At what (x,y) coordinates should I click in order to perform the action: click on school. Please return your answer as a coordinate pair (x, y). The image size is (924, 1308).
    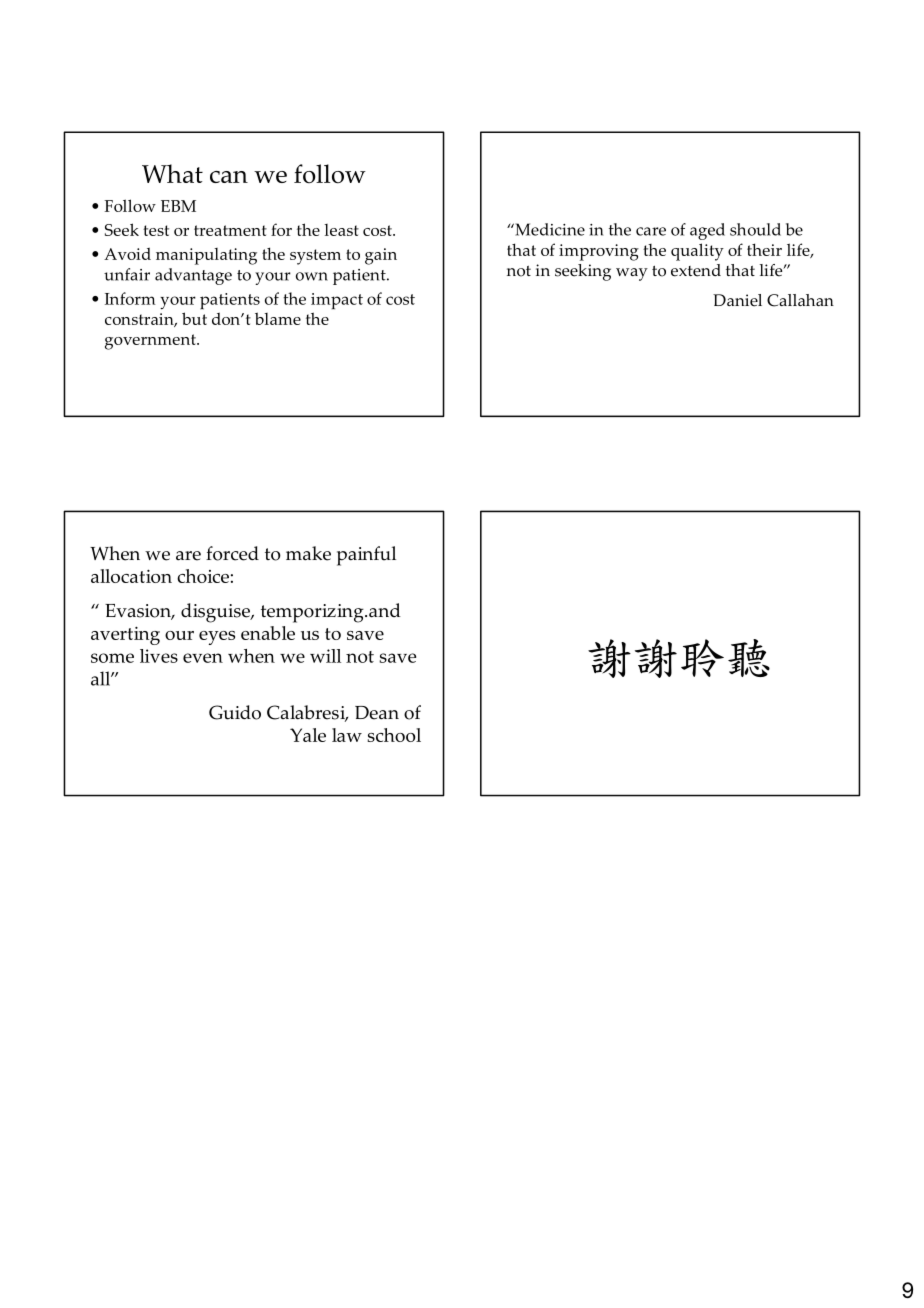
    Looking at the image, I should click on (394, 735).
